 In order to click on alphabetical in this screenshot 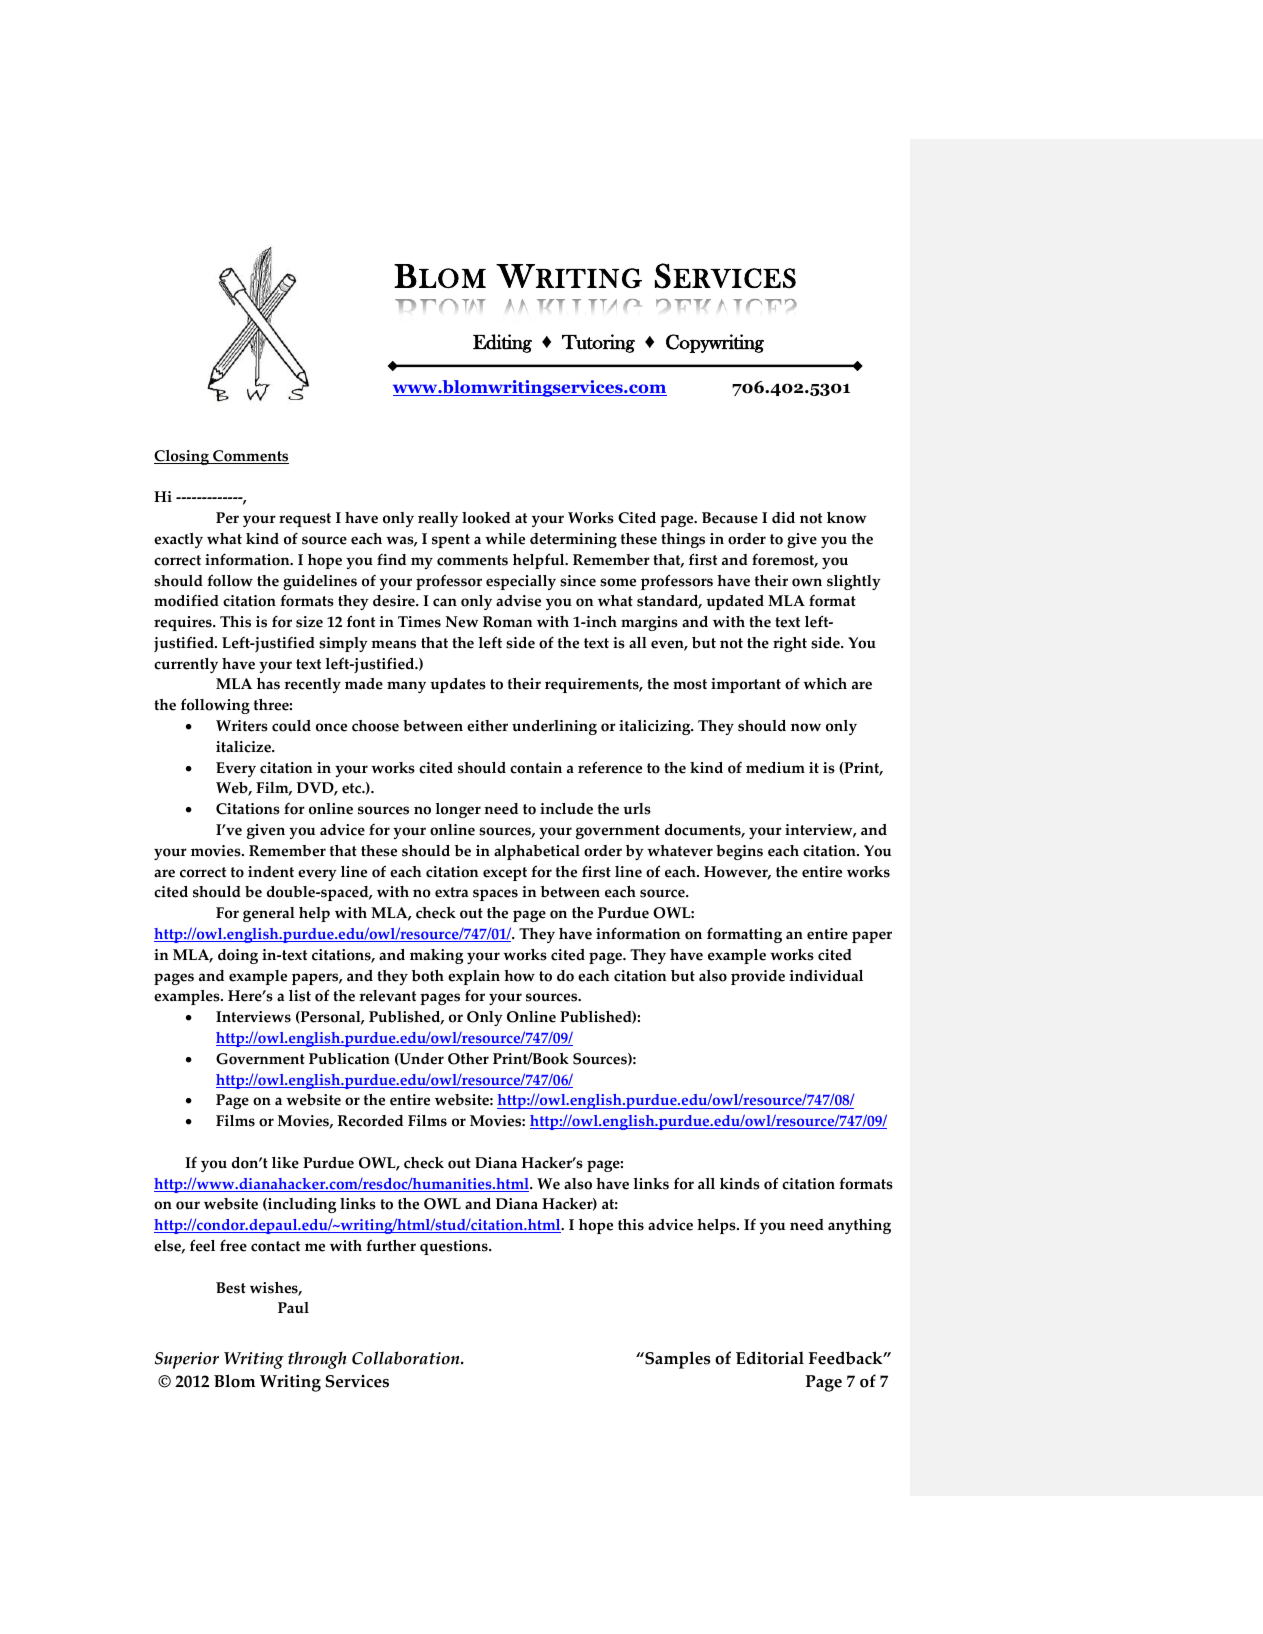, I will do `click(537, 852)`.
